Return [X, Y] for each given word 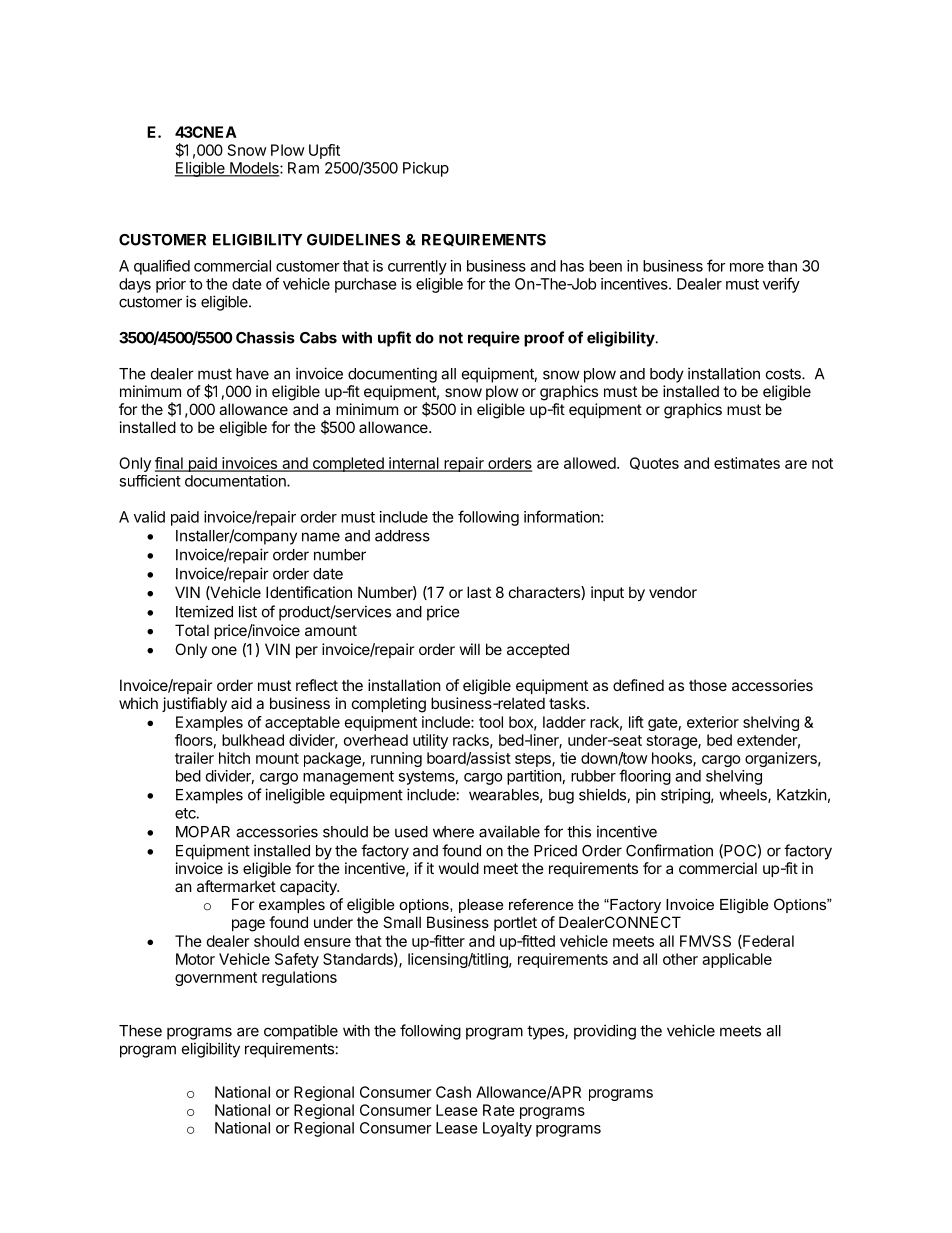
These [140, 1031]
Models [254, 169]
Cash [453, 1092]
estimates [747, 463]
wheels [744, 796]
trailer [194, 758]
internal [414, 464]
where [453, 832]
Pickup [426, 169]
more [747, 267]
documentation [236, 481]
